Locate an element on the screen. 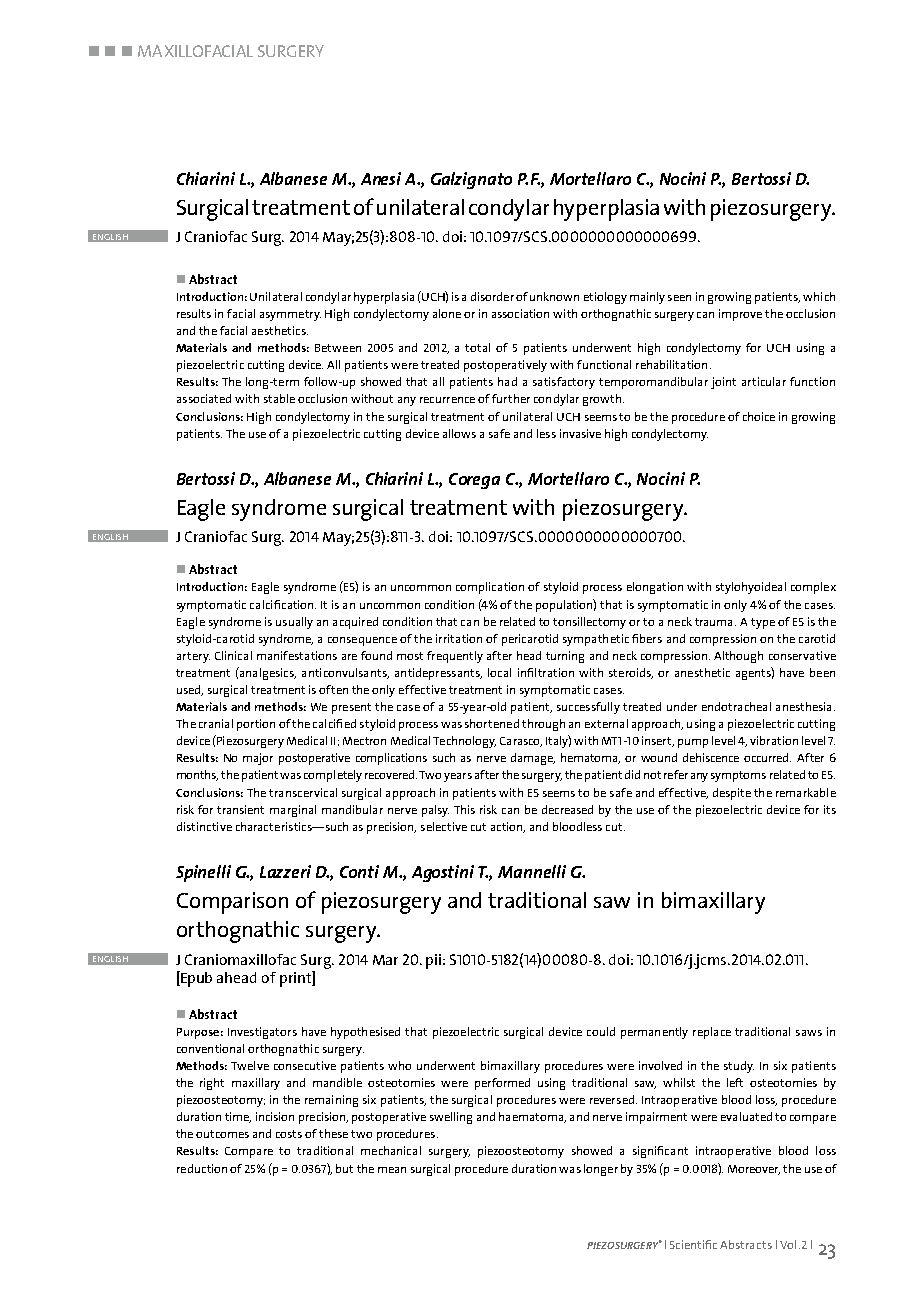 The image size is (924, 1308). selective is located at coordinates (444, 826).
